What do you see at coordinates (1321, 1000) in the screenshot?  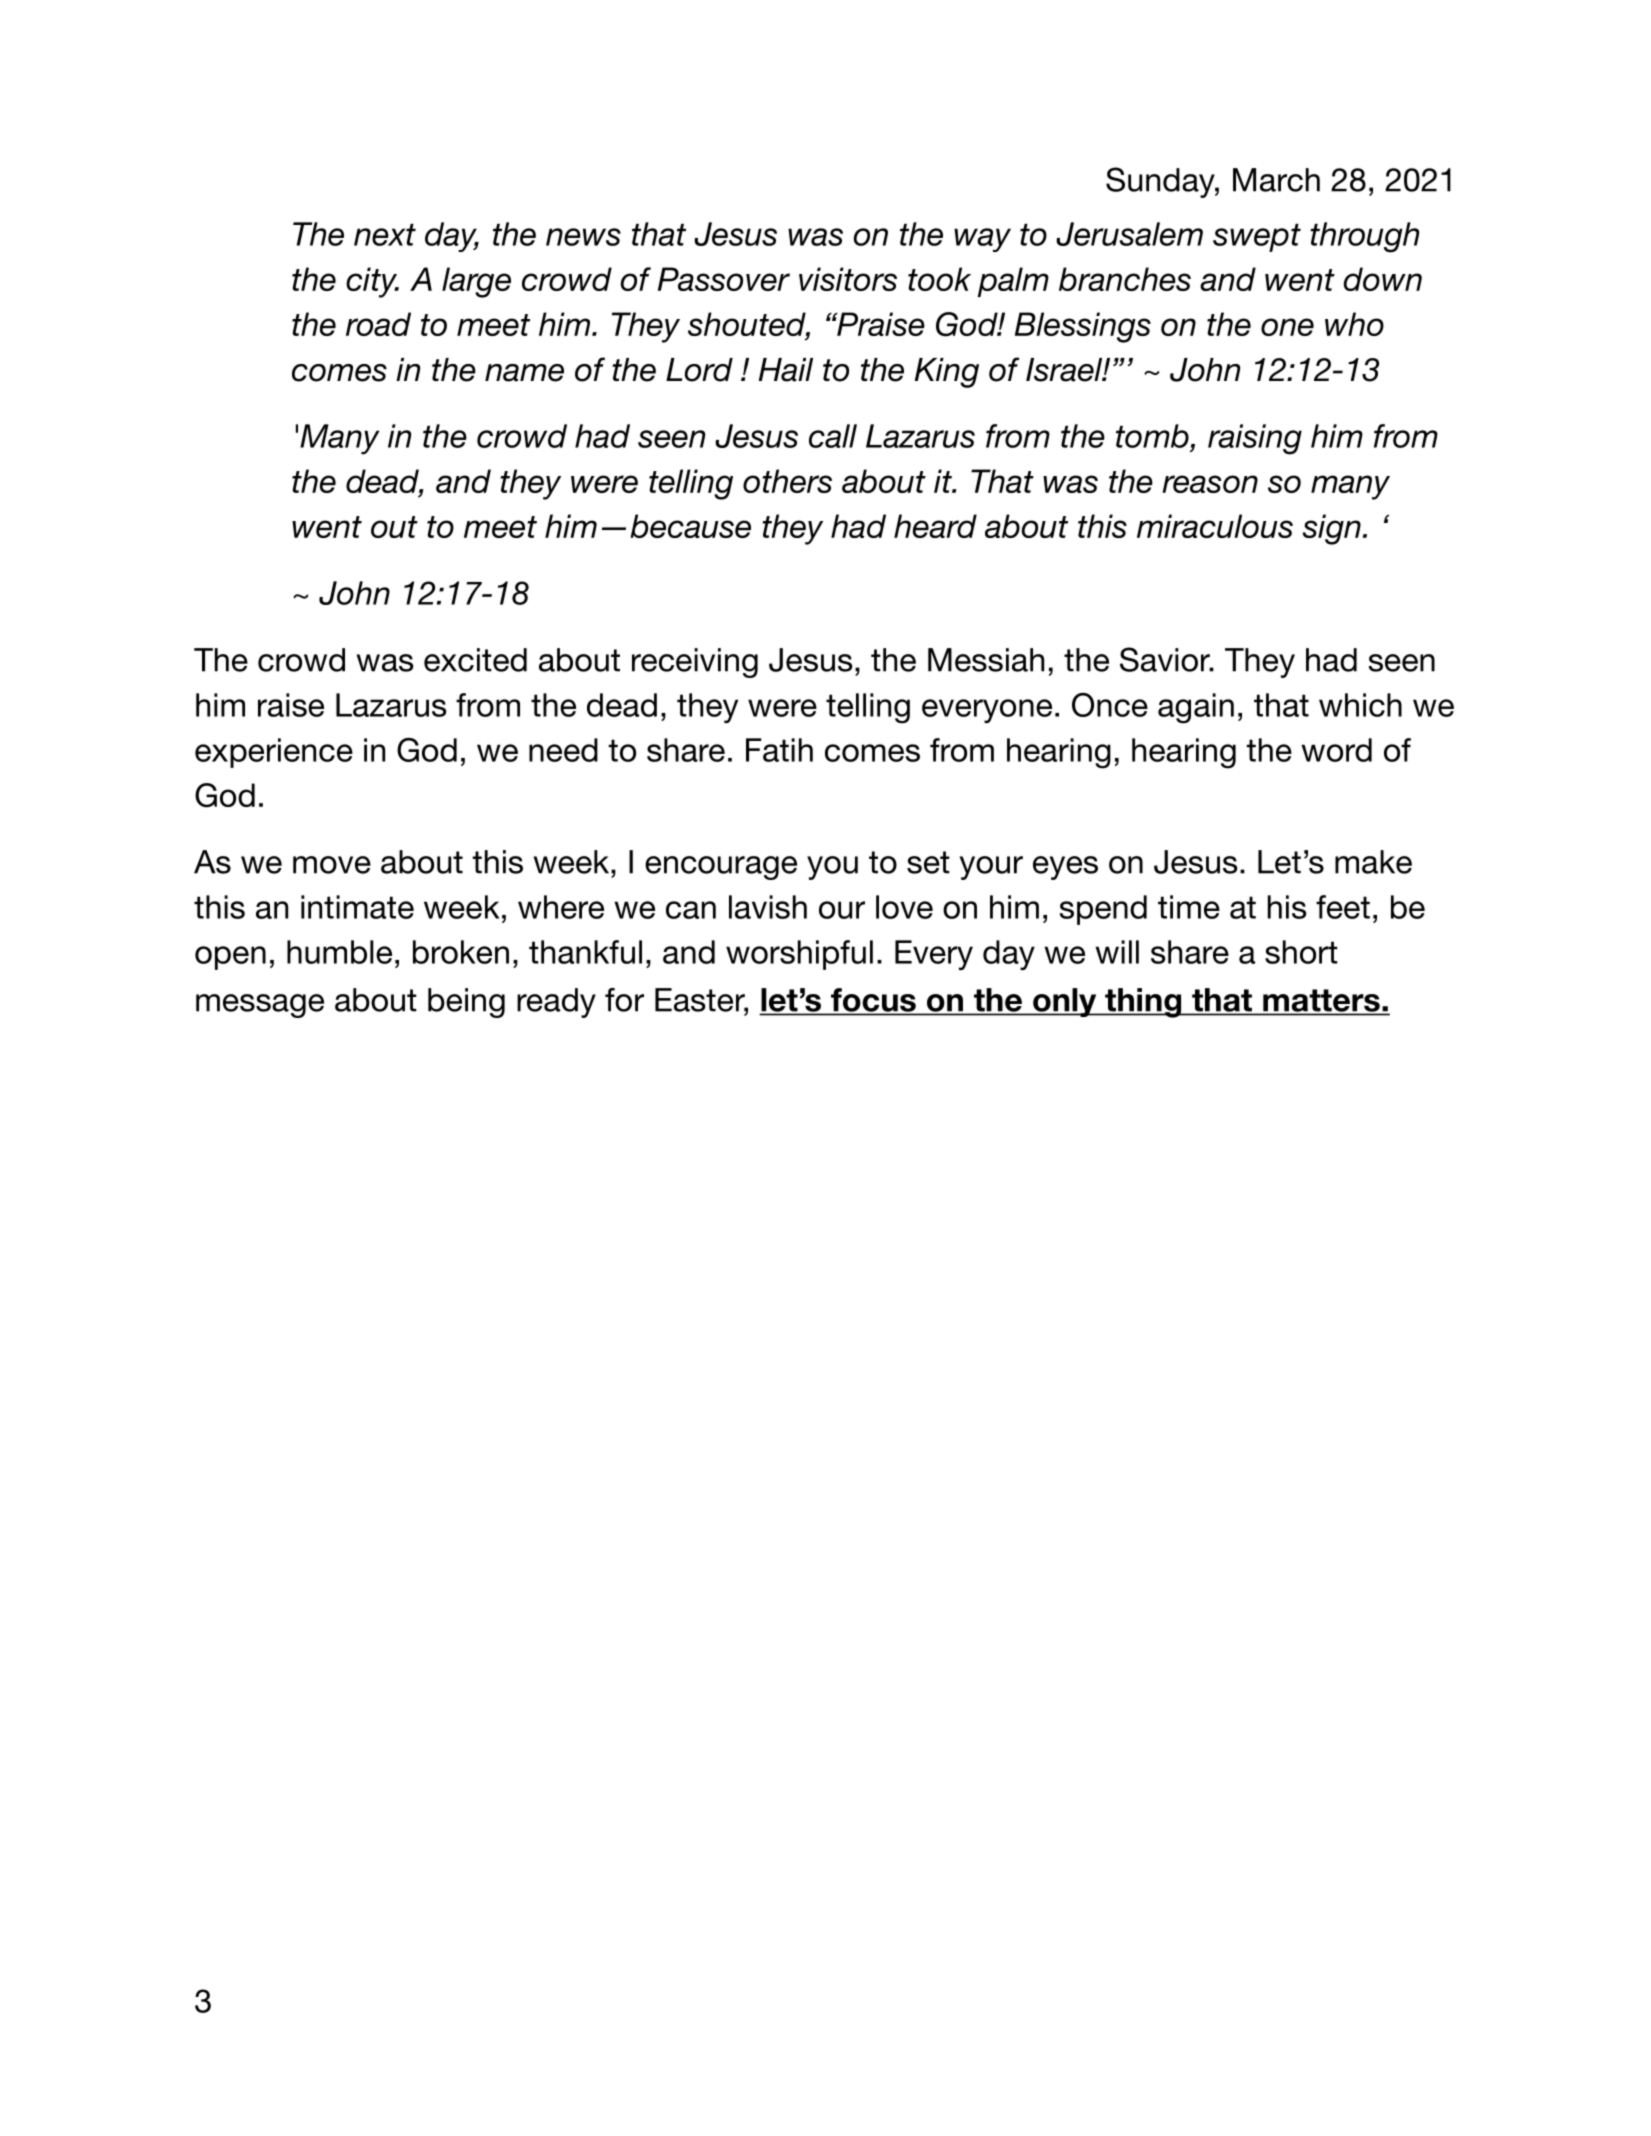 I see `matters` at bounding box center [1321, 1000].
